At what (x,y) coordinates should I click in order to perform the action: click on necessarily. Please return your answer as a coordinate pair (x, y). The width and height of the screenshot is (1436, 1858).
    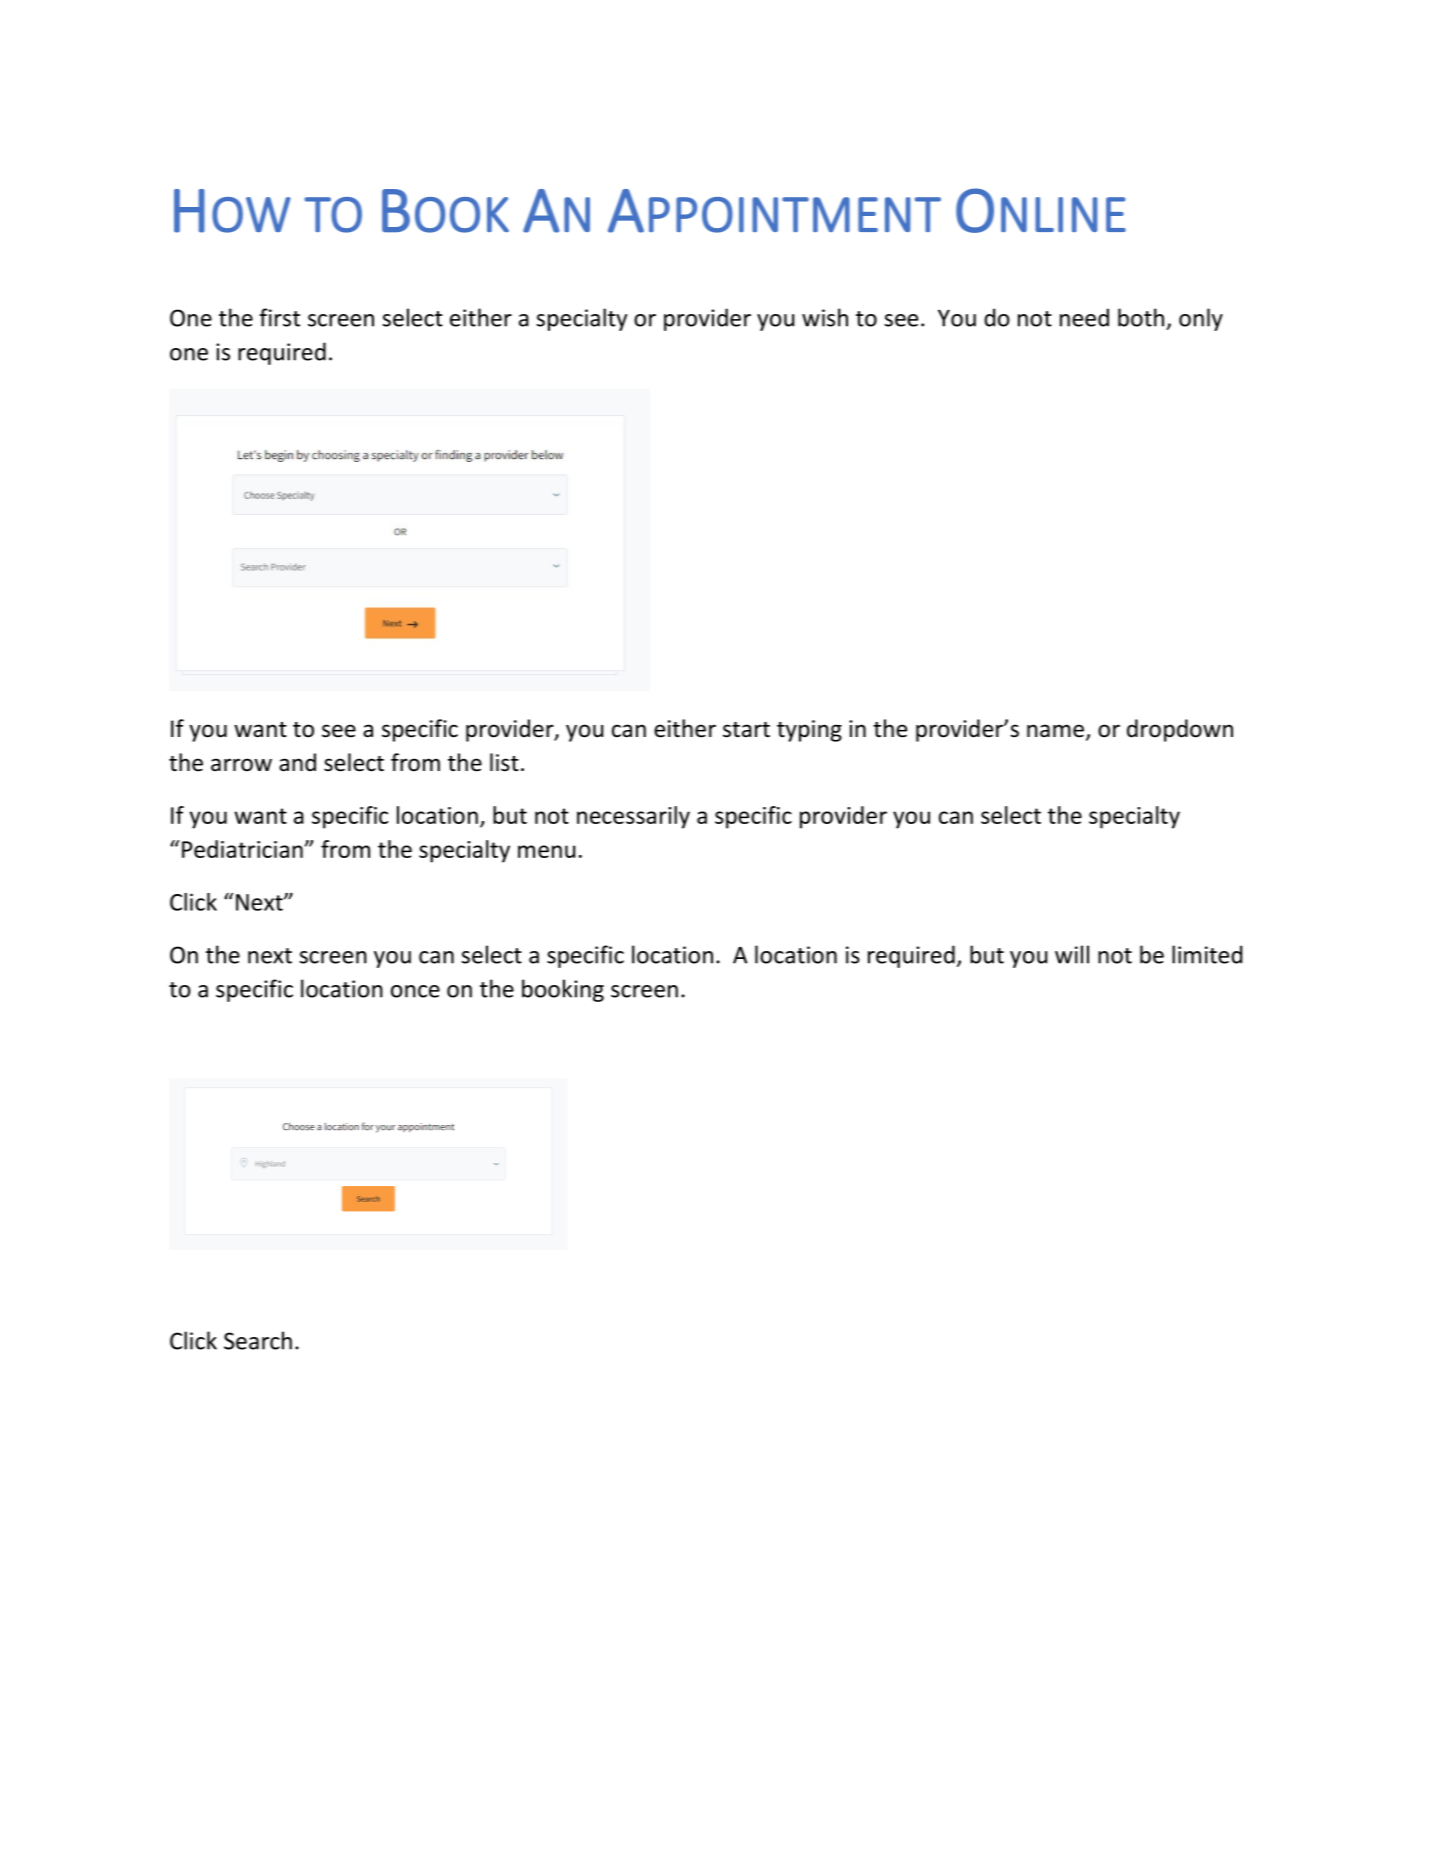
    Looking at the image, I should click on (633, 817).
